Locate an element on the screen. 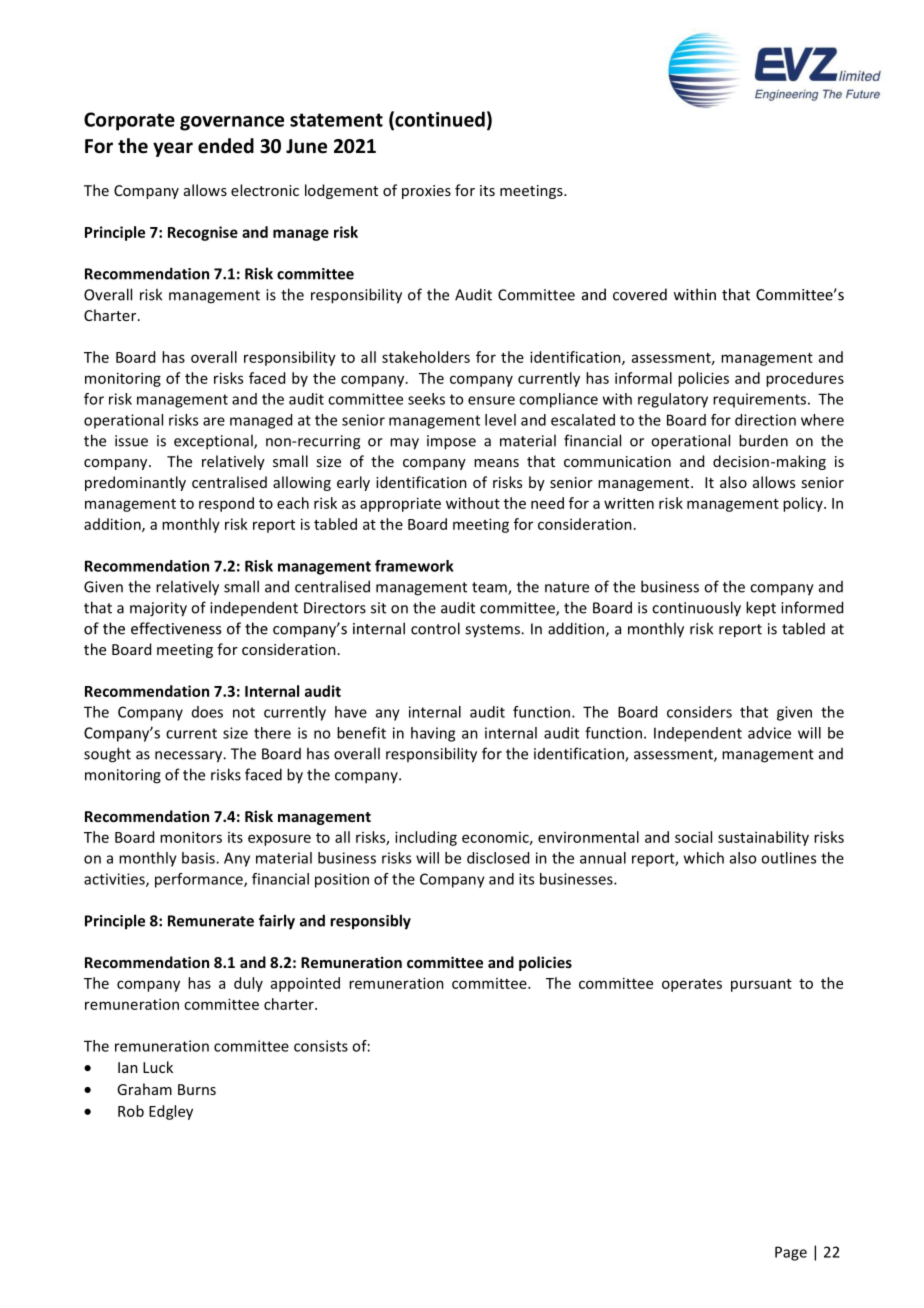  direction is located at coordinates (765, 420).
